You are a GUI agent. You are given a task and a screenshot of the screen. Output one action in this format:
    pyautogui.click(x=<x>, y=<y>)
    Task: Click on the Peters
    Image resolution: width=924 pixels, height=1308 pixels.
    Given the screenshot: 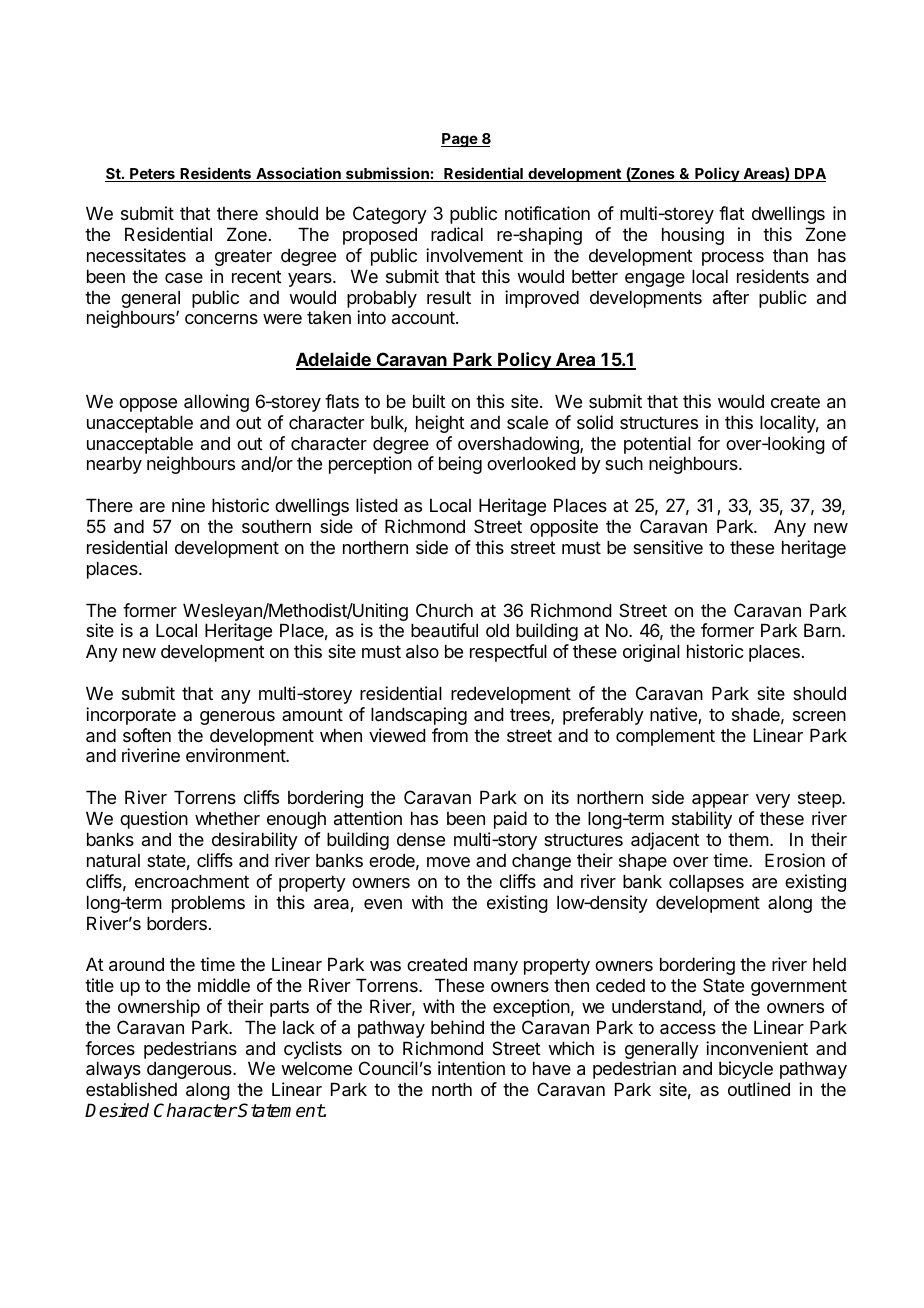 What is the action you would take?
    pyautogui.click(x=152, y=175)
